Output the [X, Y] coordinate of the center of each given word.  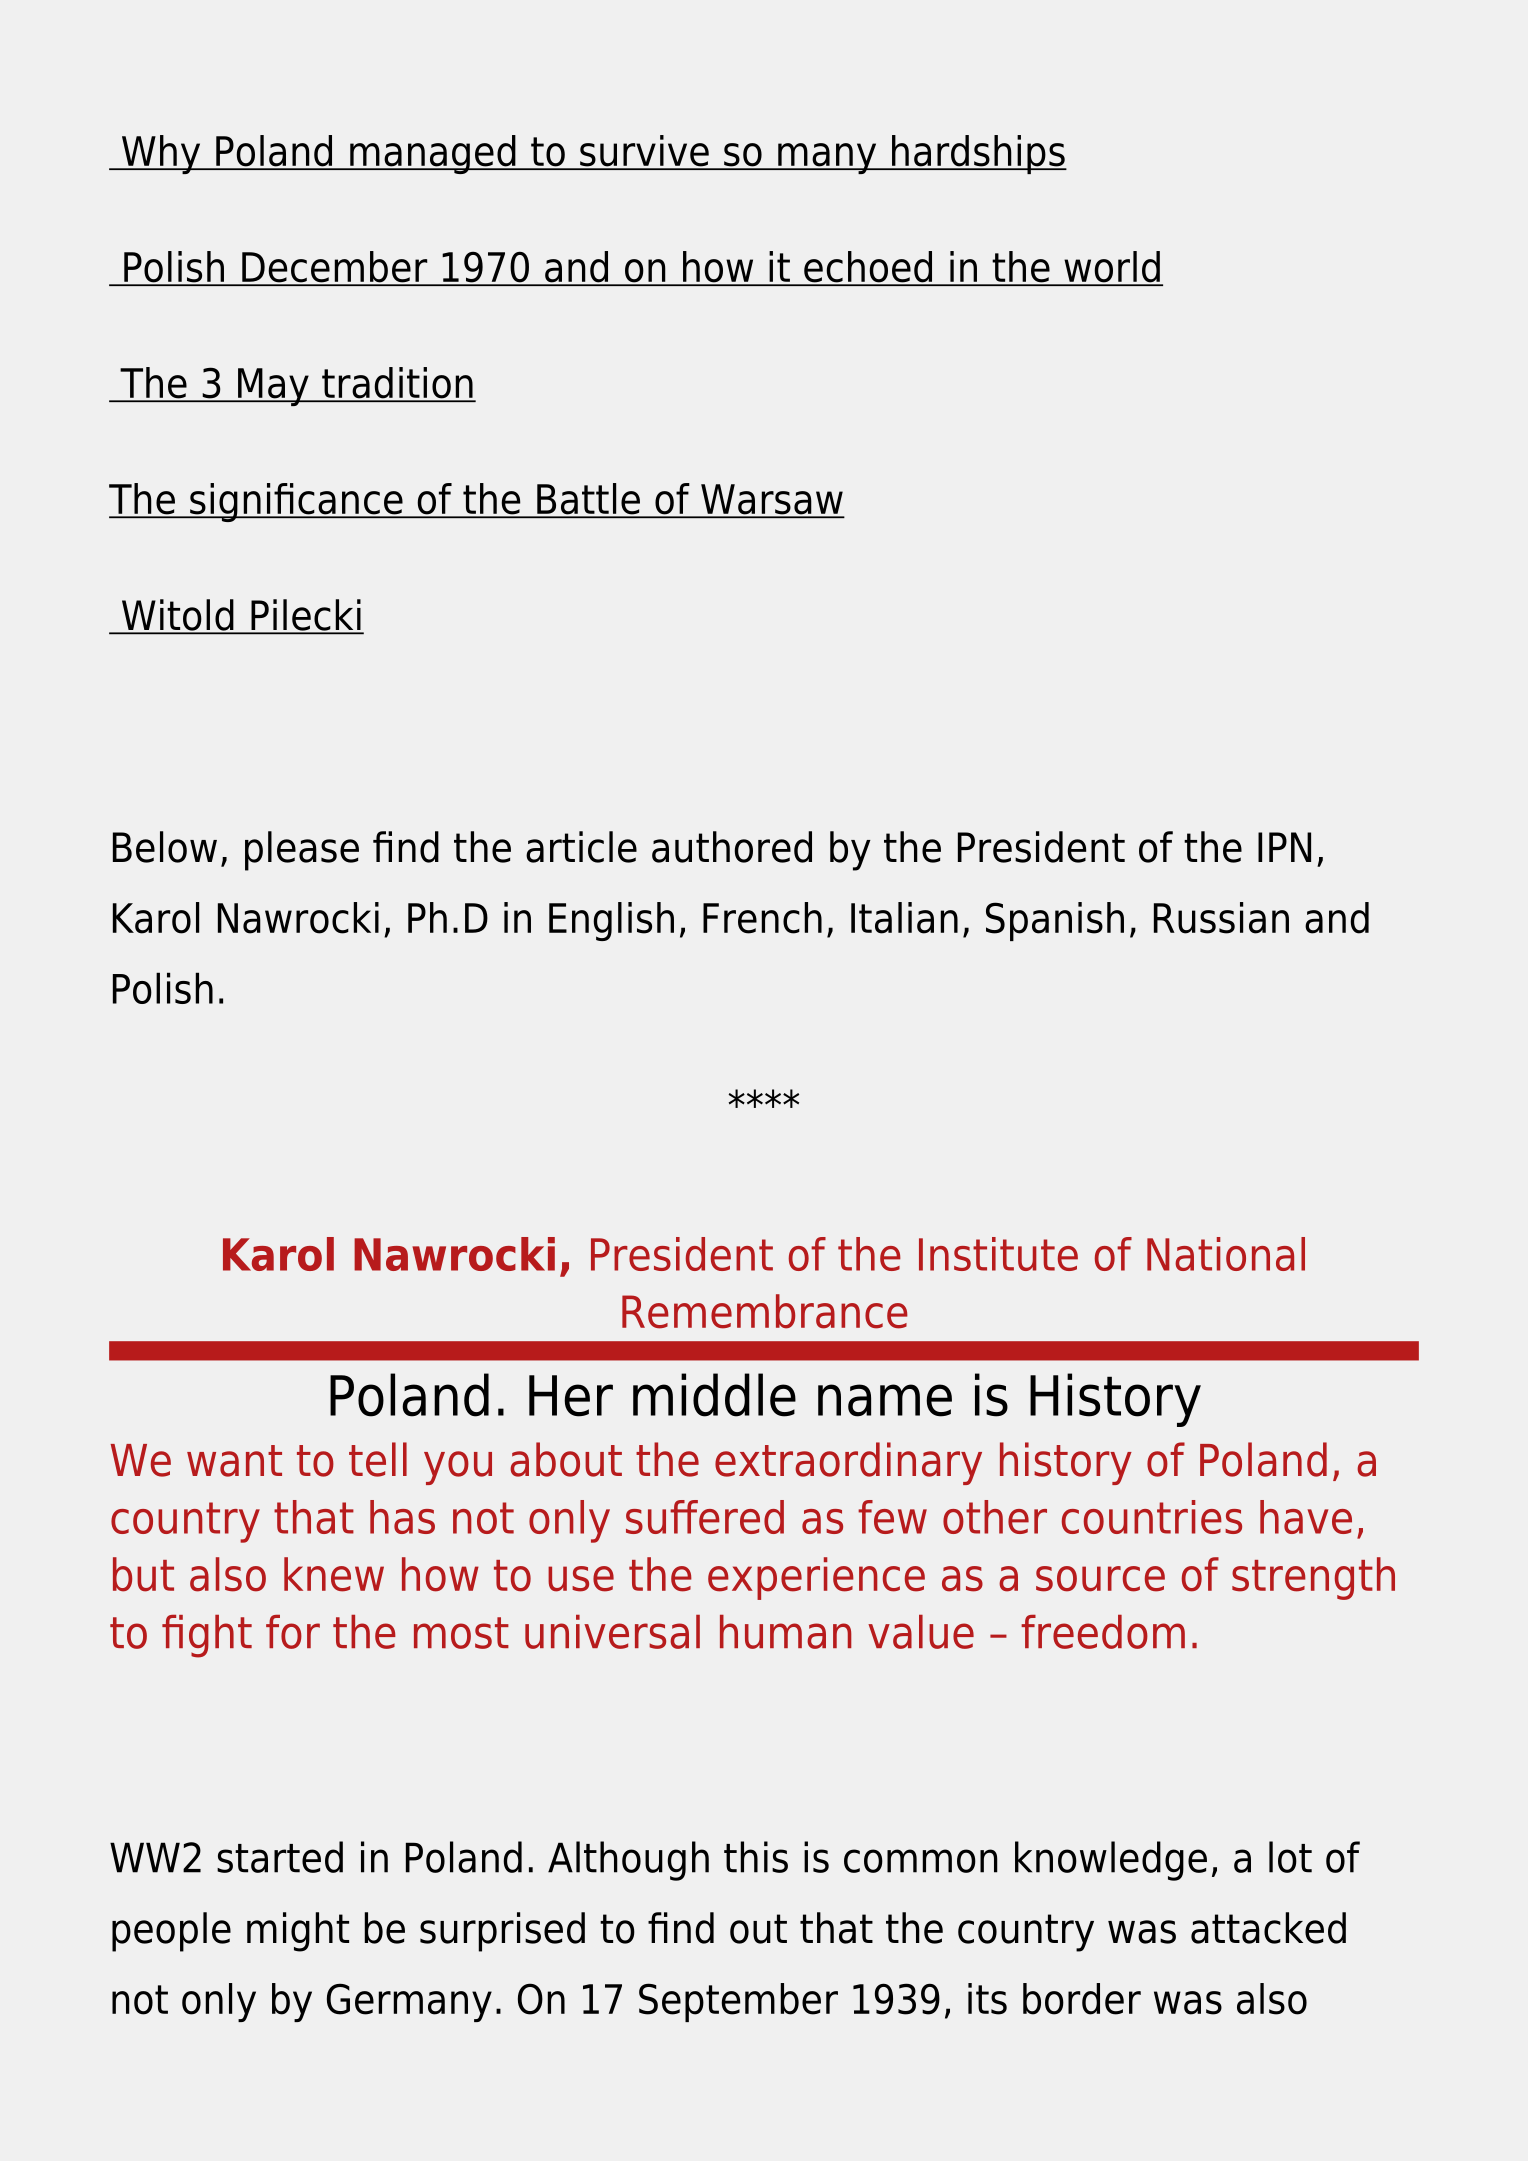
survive [644, 152]
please [302, 851]
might [298, 1932]
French [762, 918]
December [335, 268]
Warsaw [771, 500]
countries [1152, 1517]
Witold [177, 616]
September [738, 2002]
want [234, 1461]
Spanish [1055, 921]
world [1112, 268]
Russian [1221, 918]
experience [816, 1578]
